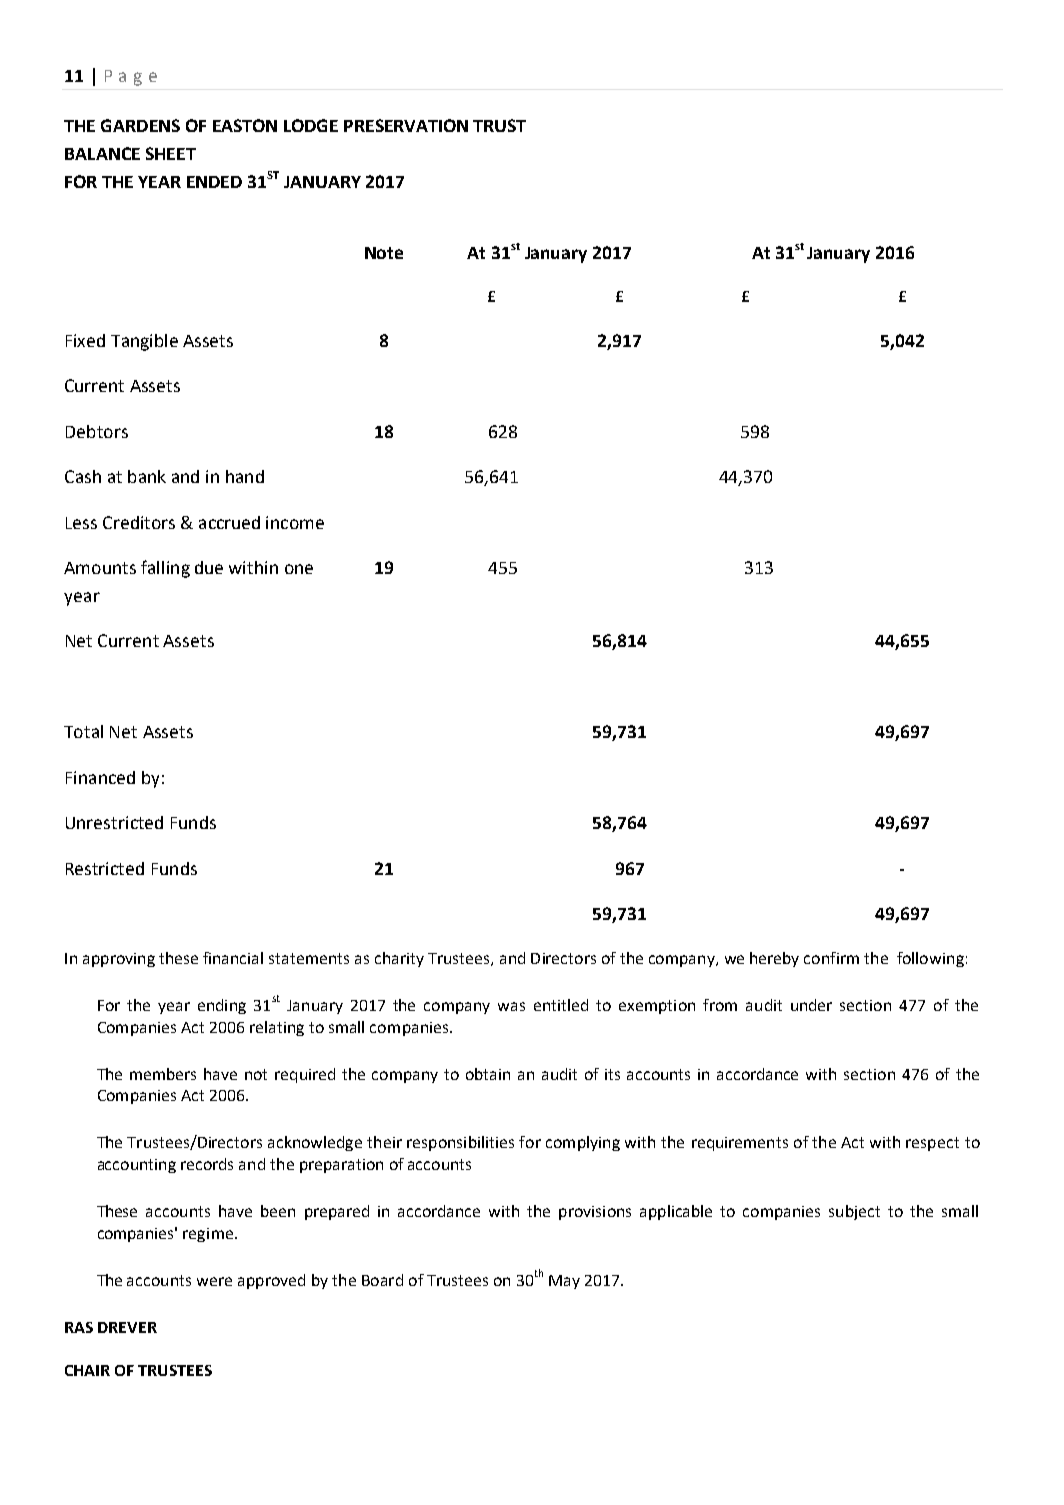  Describe the element at coordinates (564, 1282) in the screenshot. I see `May` at that location.
